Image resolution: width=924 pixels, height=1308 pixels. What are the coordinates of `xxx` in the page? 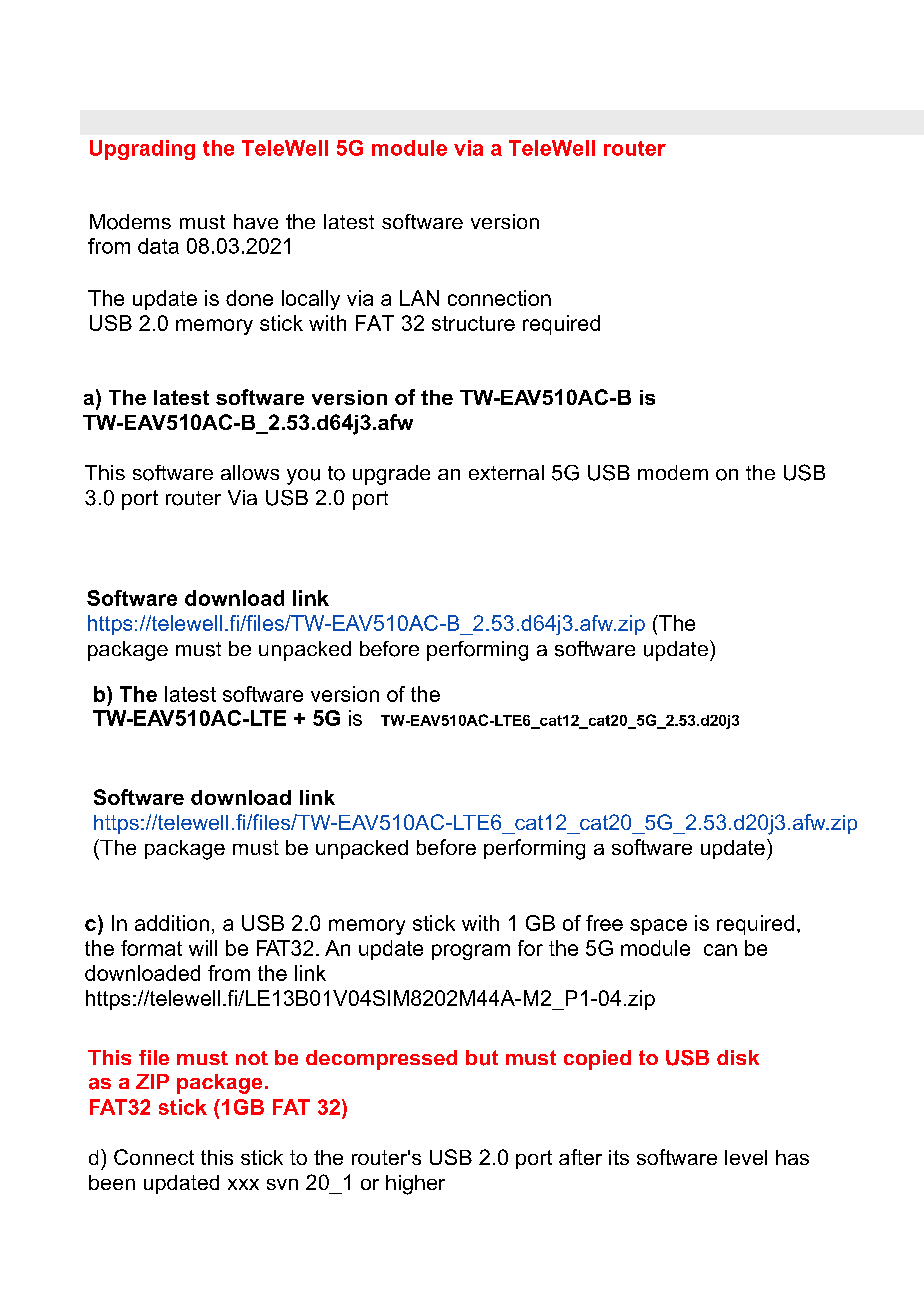 It's located at (243, 1184).
